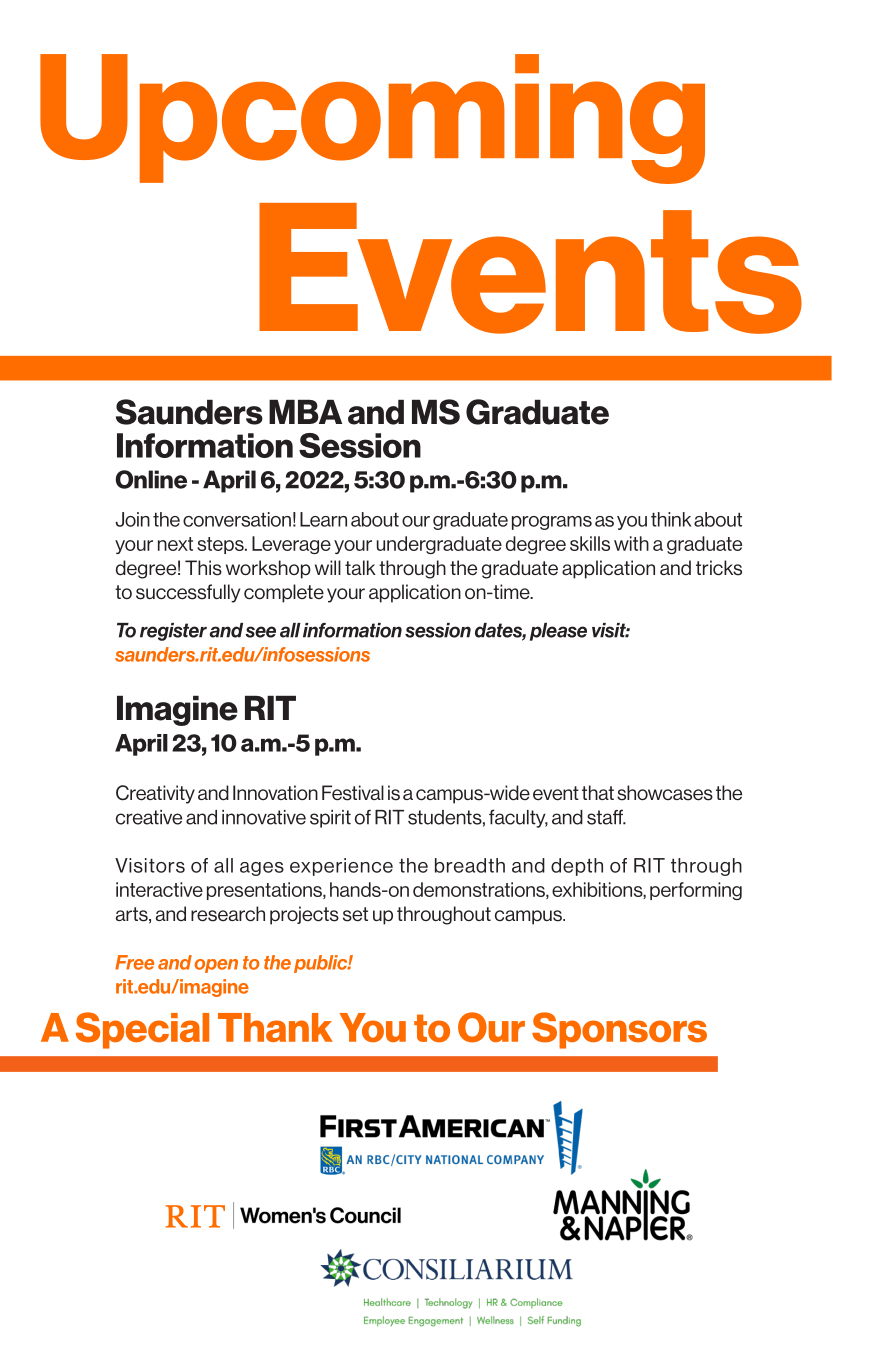  I want to click on open, so click(216, 966).
